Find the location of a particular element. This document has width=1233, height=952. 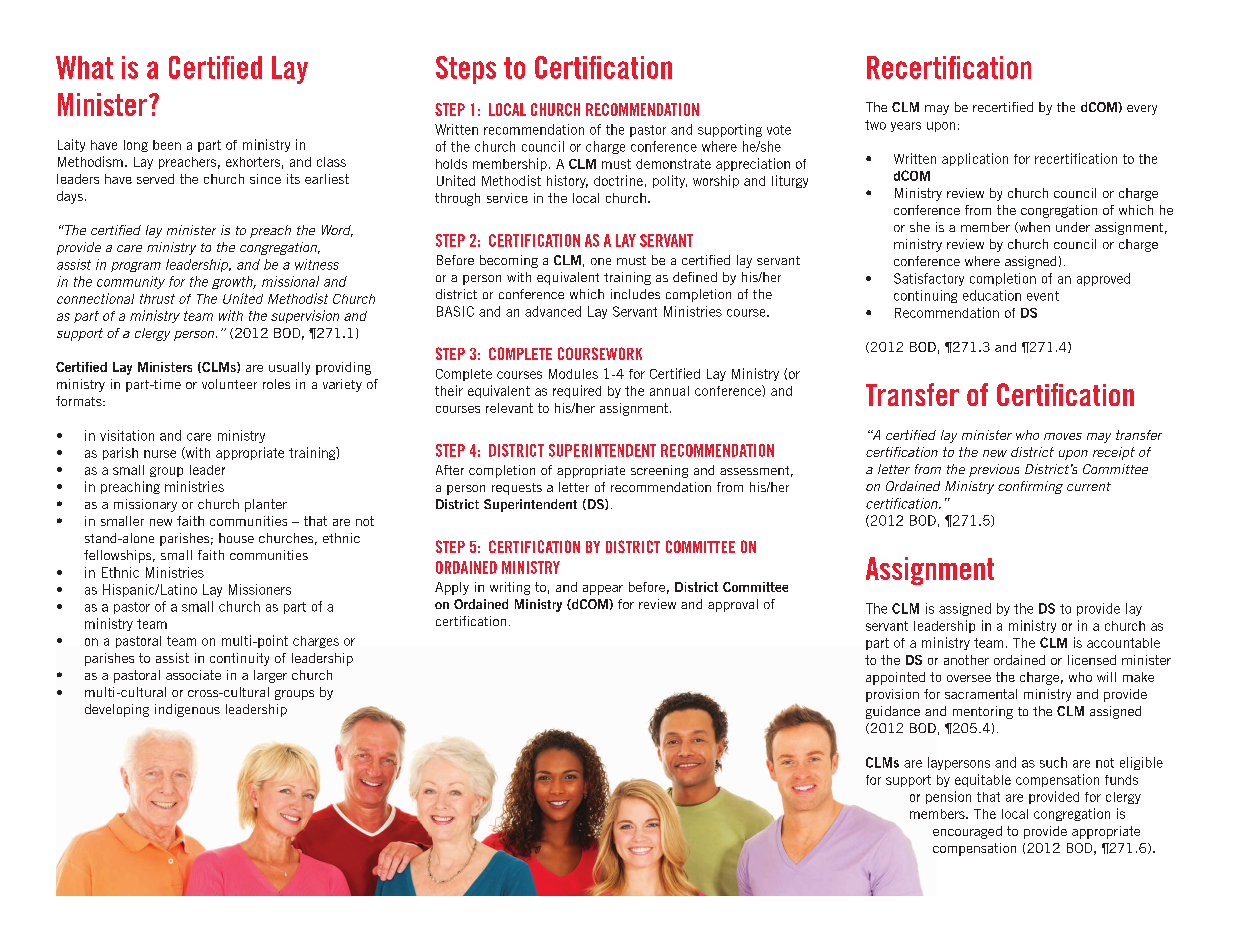

appear is located at coordinates (603, 590).
